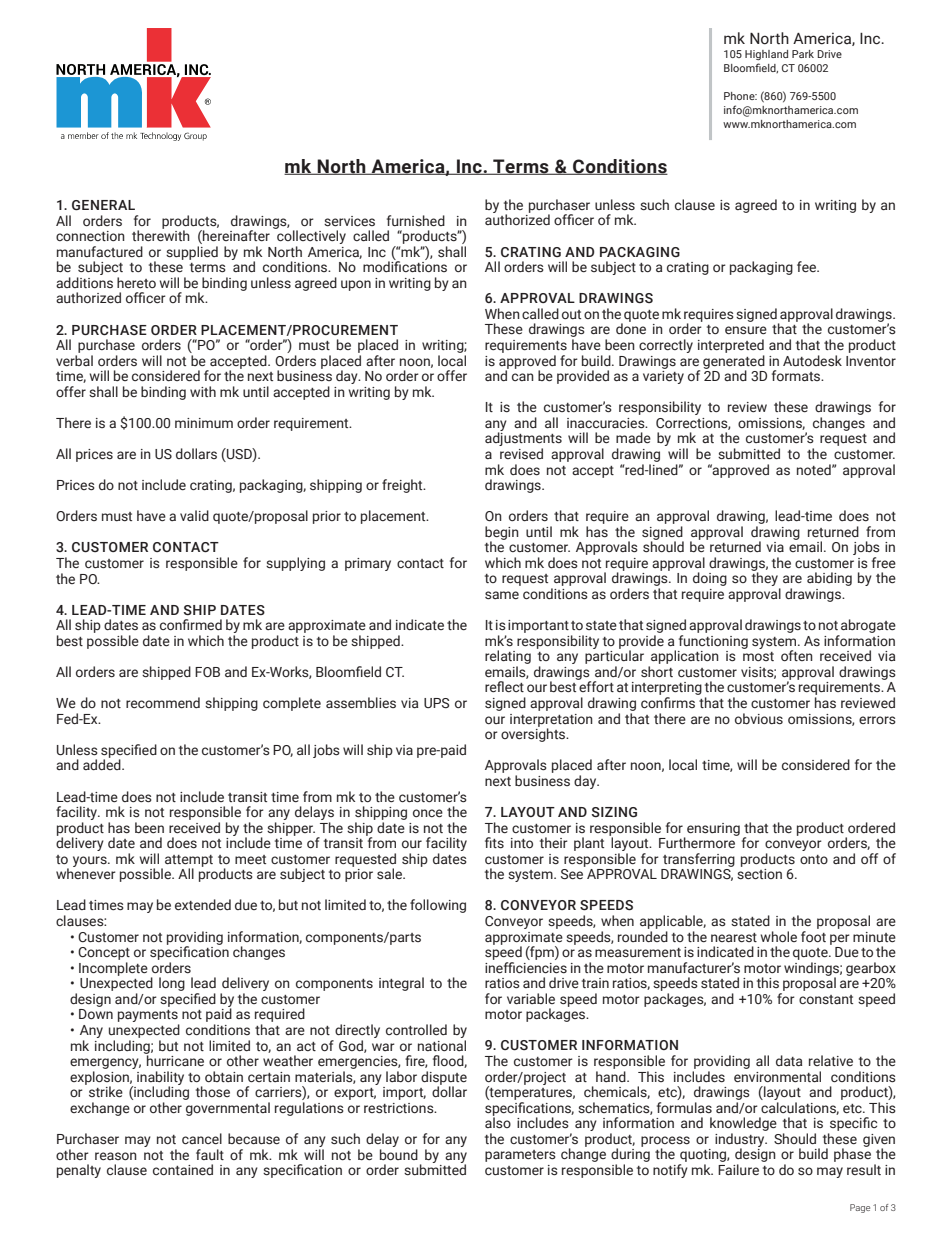  What do you see at coordinates (183, 1169) in the page?
I see `contained` at bounding box center [183, 1169].
